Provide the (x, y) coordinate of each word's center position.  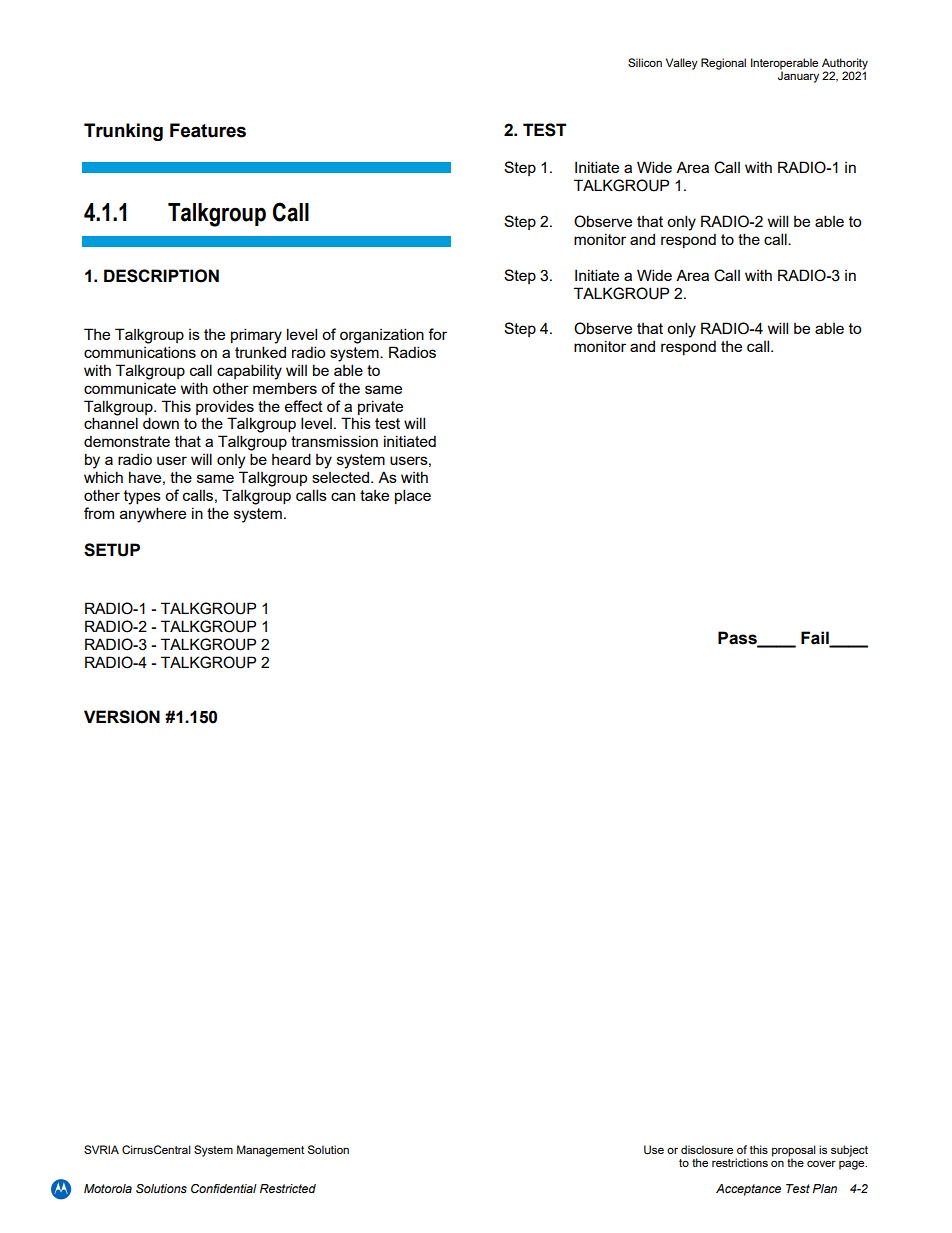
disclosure (707, 1149)
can (343, 496)
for (437, 334)
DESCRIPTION (161, 276)
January (798, 77)
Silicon (645, 62)
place (413, 496)
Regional (723, 64)
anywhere (153, 515)
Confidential (224, 1188)
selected (340, 477)
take (374, 495)
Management (270, 1151)
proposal (794, 1152)
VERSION (122, 717)
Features (208, 130)
